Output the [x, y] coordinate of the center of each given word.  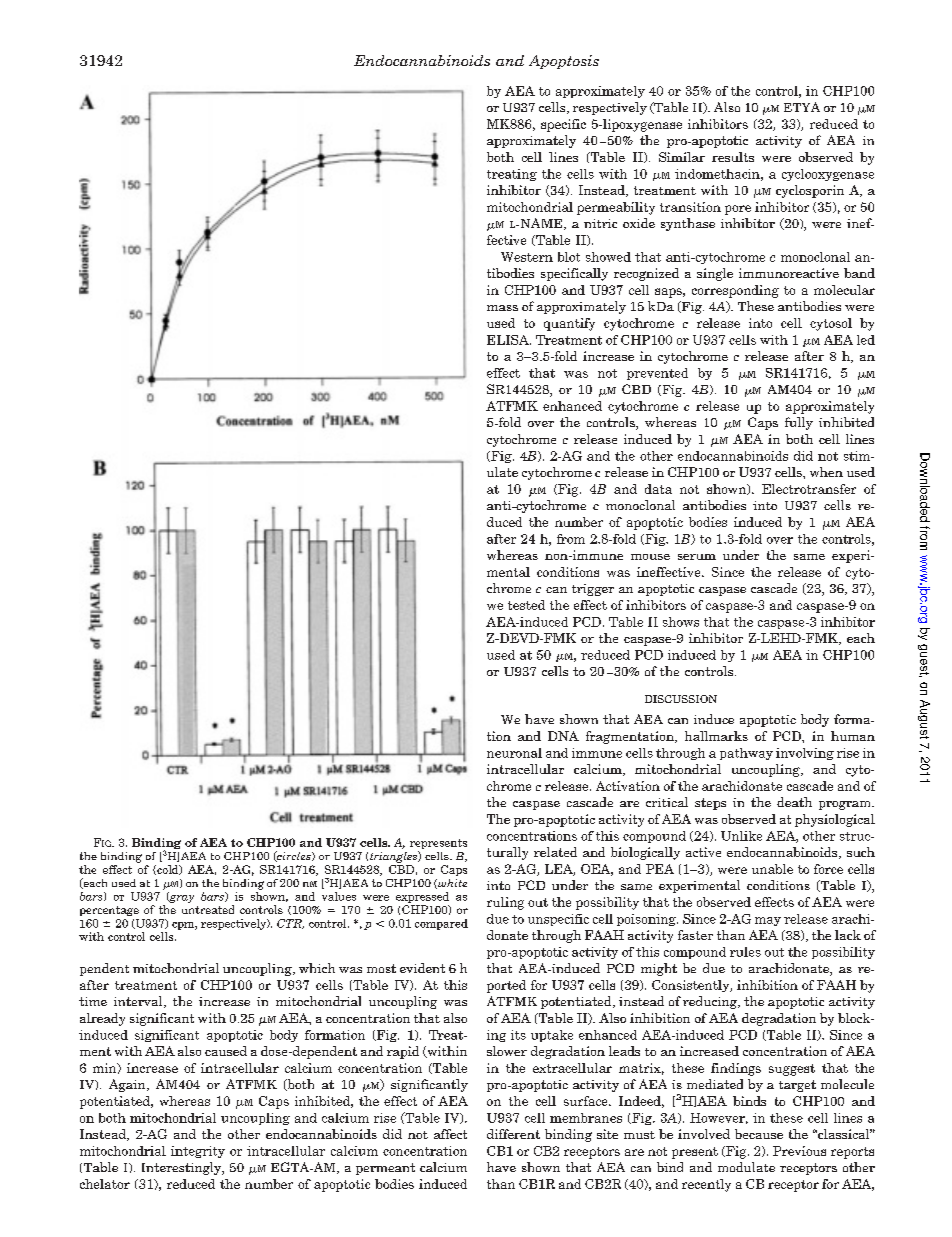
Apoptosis [564, 62]
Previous [799, 1151]
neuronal [514, 753]
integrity [198, 1152]
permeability [616, 208]
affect [450, 1134]
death [794, 802]
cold [168, 870]
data [658, 489]
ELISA [509, 340]
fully [799, 423]
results [733, 157]
